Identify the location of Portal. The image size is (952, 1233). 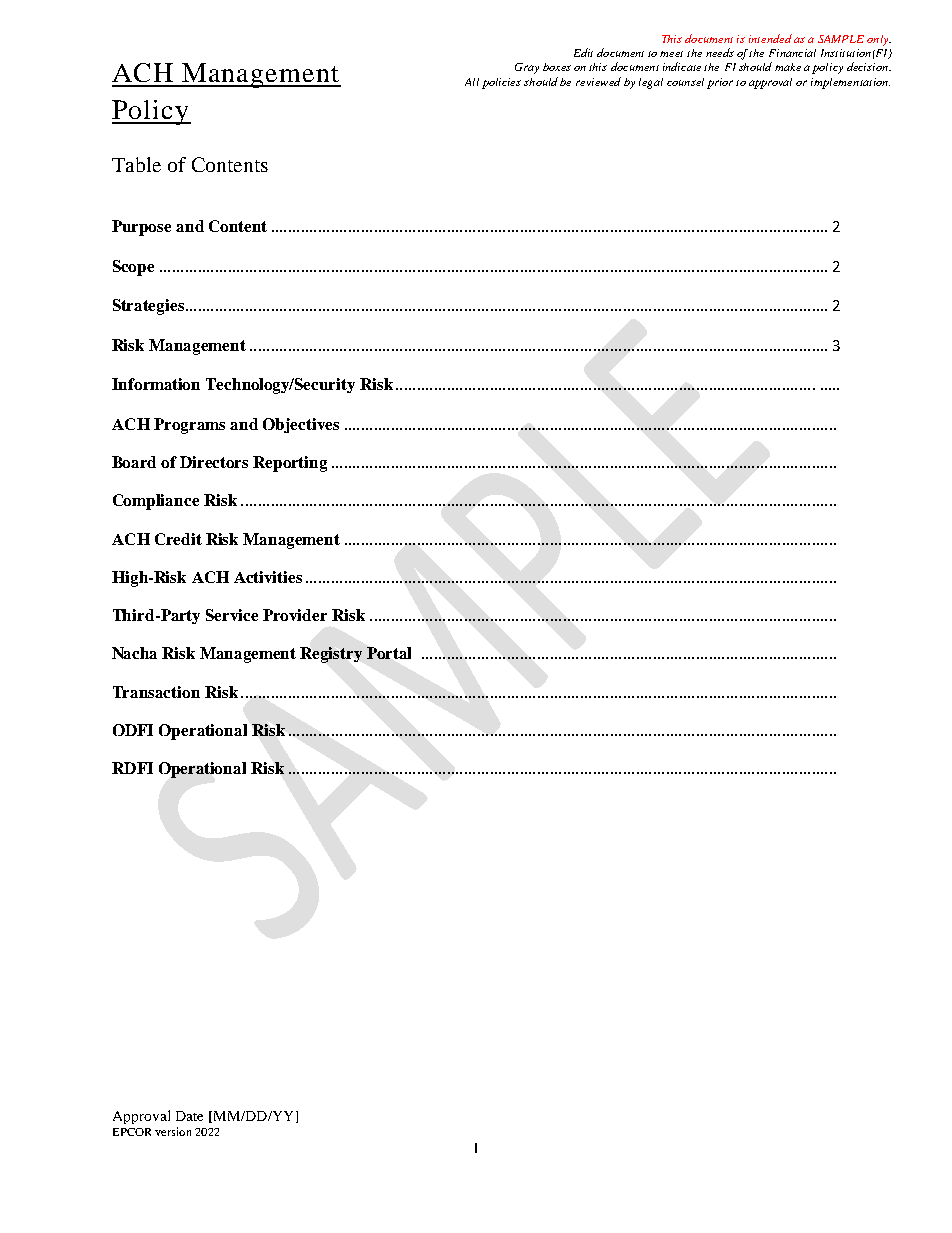
(389, 653).
